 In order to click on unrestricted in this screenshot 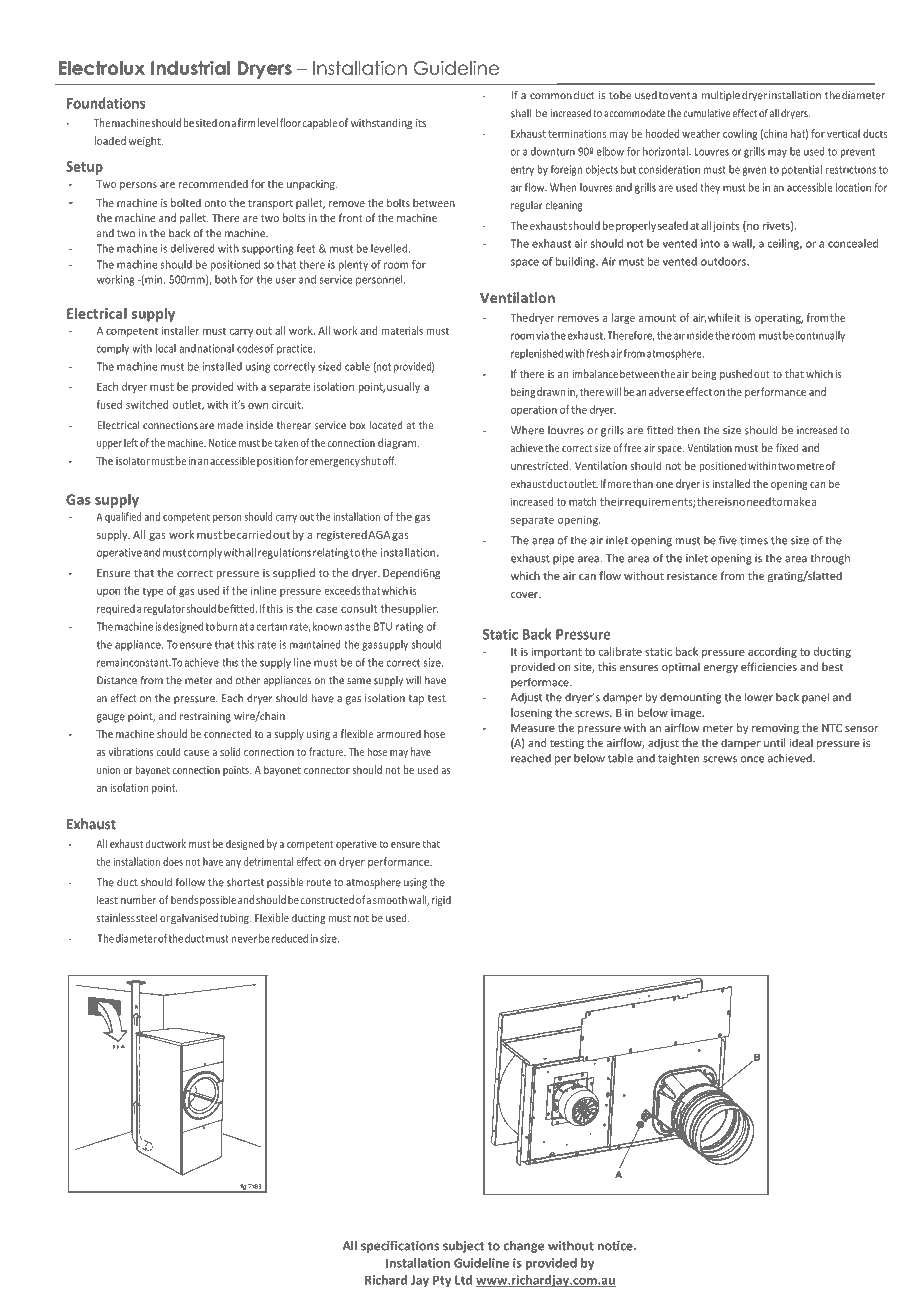, I will do `click(541, 465)`.
